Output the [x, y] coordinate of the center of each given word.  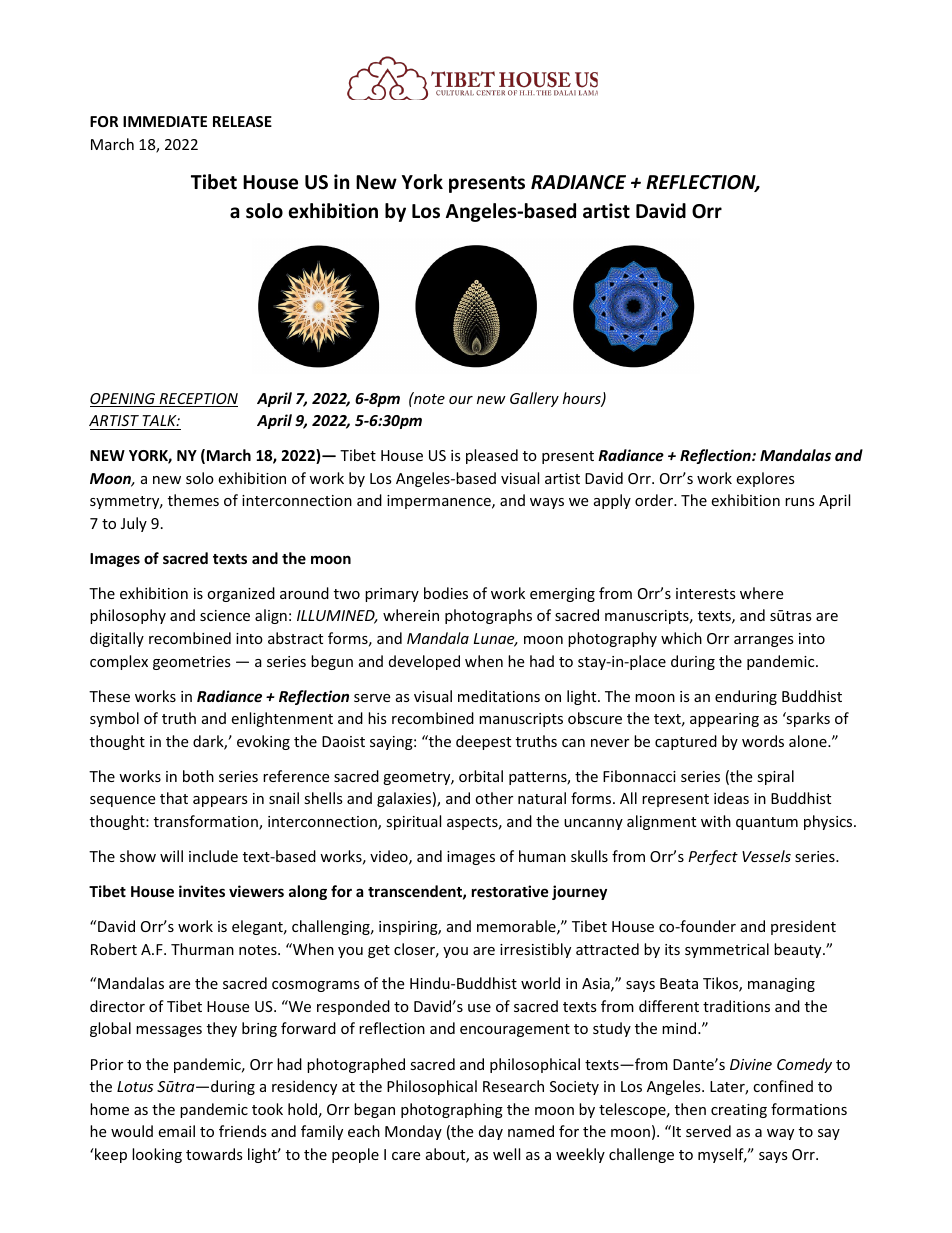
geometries [192, 663]
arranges [764, 641]
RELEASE [242, 121]
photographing [452, 1110]
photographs [488, 616]
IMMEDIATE [165, 121]
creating [739, 1111]
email [176, 1131]
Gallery [534, 399]
